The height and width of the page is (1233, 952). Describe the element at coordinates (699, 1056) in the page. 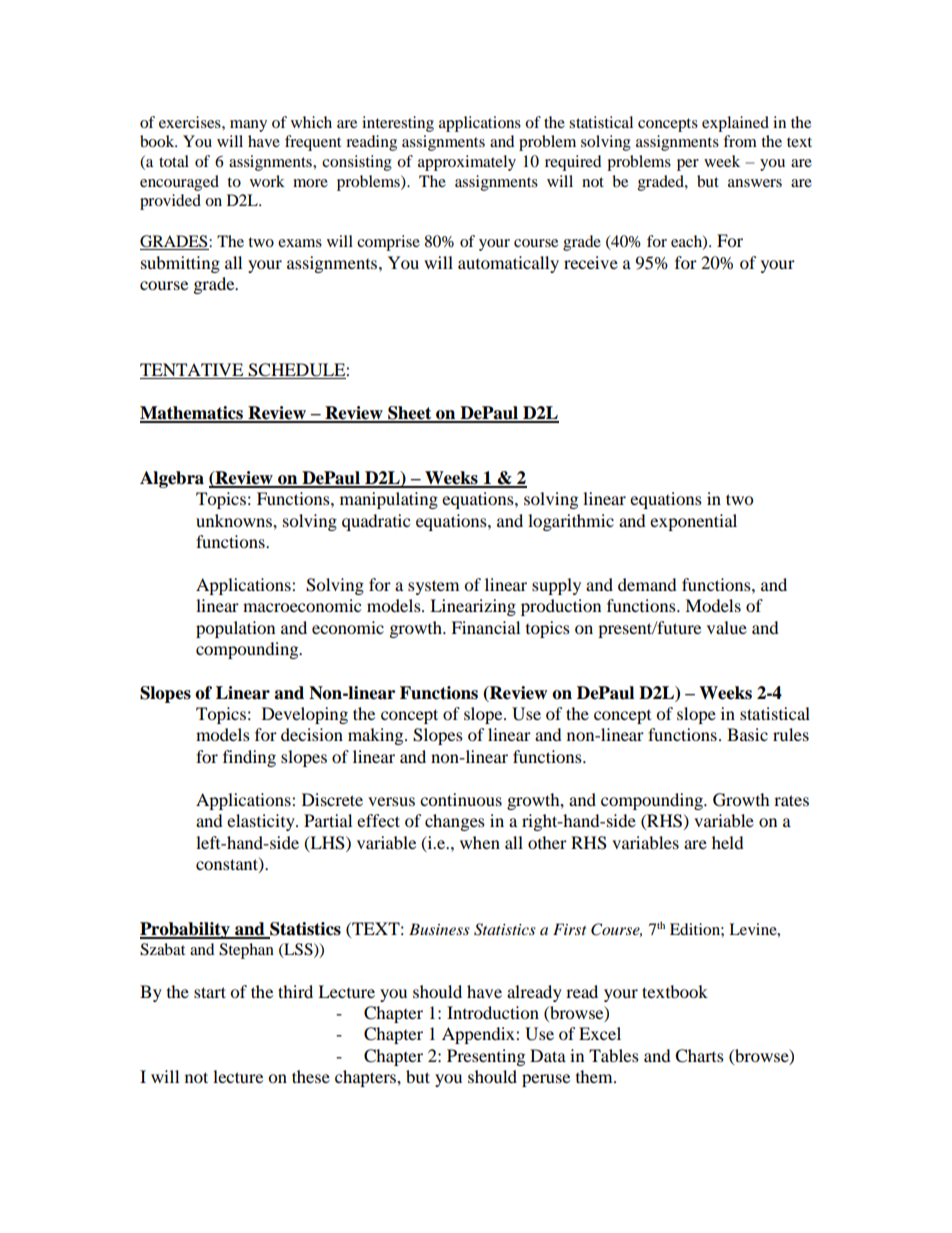

I see `Charts` at that location.
